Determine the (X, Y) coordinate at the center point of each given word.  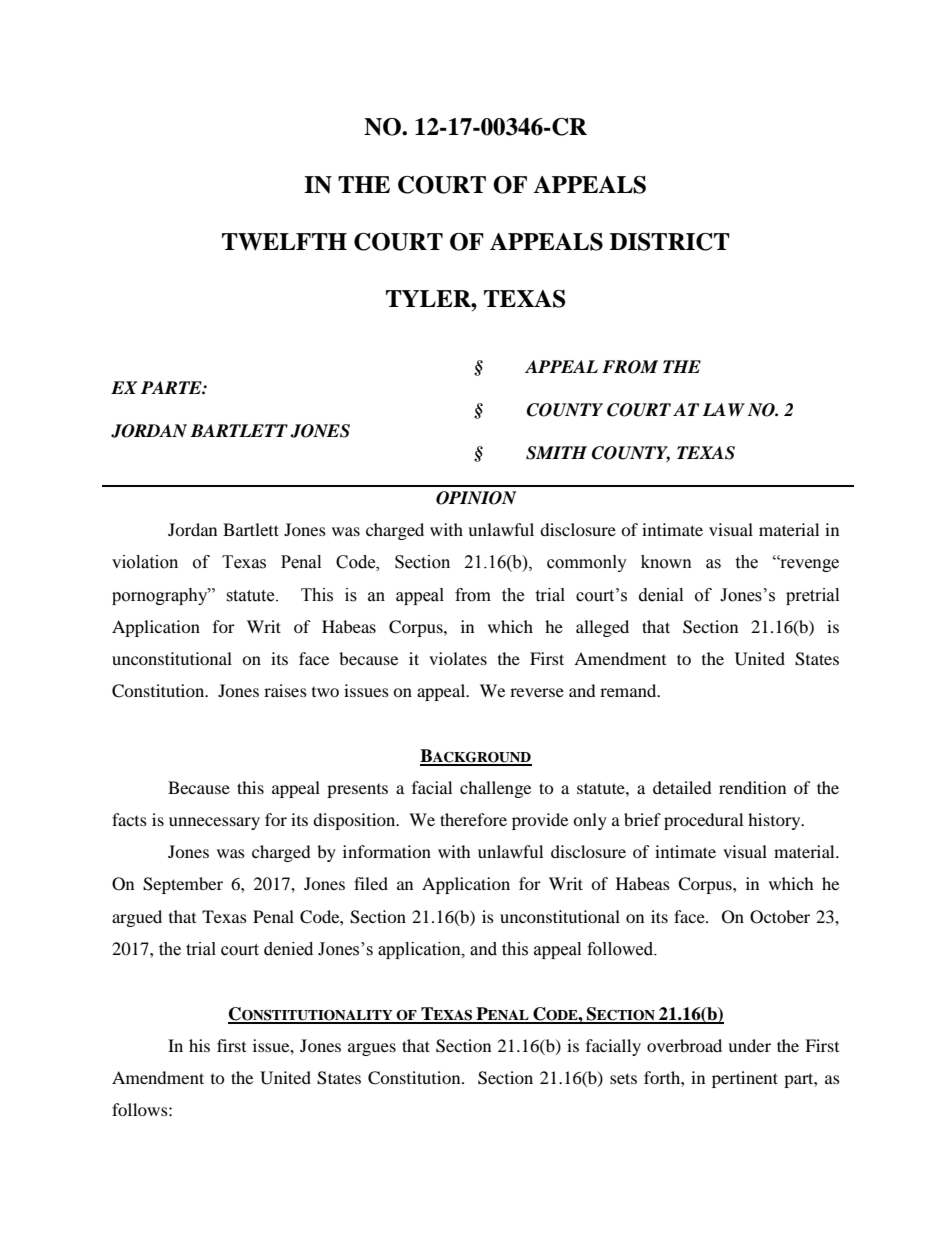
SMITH (556, 453)
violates (458, 658)
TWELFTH (284, 242)
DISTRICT (670, 242)
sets (623, 1078)
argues (372, 1049)
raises (285, 690)
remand (629, 690)
